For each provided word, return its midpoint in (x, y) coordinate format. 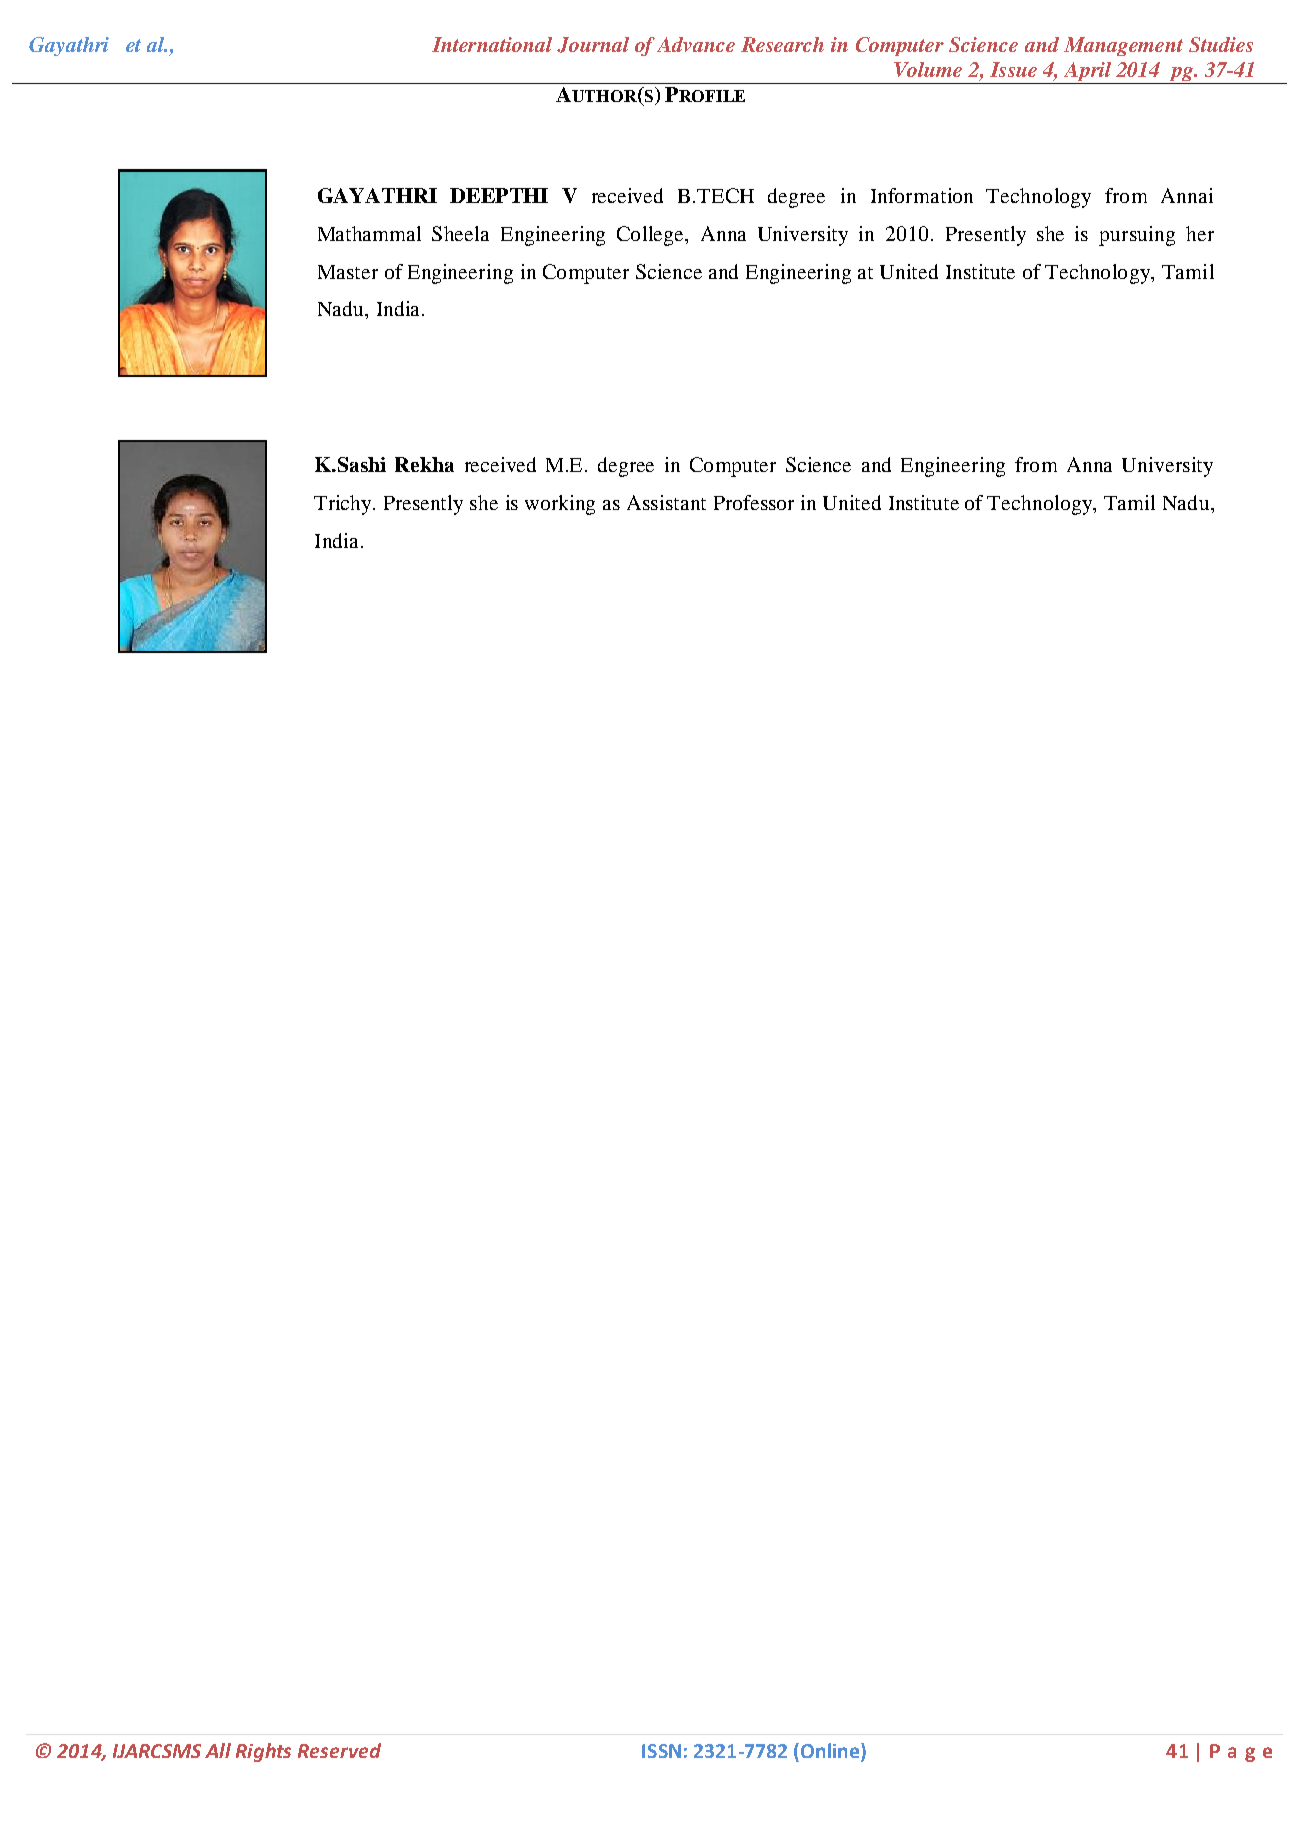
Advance (696, 44)
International (492, 44)
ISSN (661, 1751)
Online (831, 1752)
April (1087, 71)
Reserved (339, 1750)
